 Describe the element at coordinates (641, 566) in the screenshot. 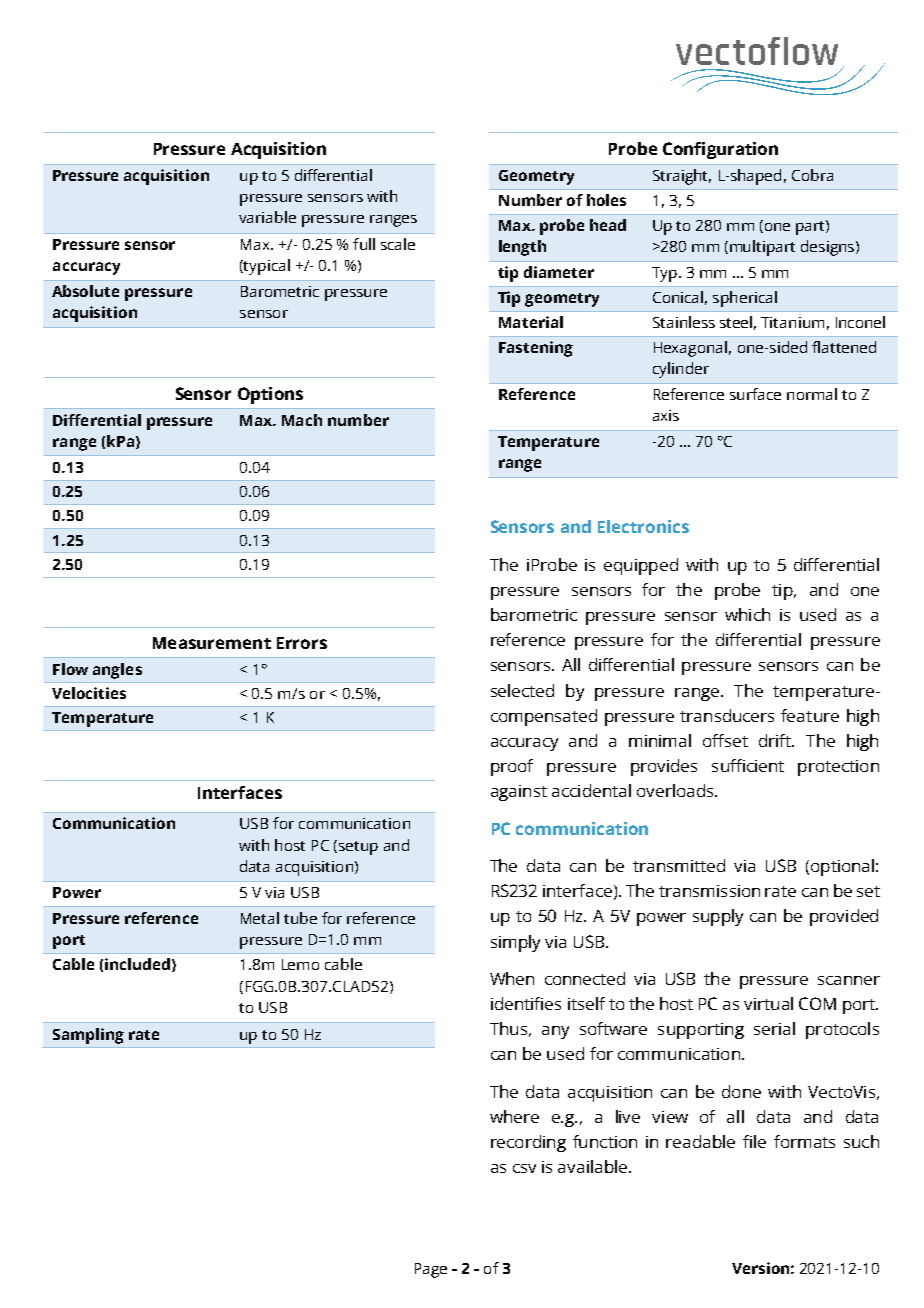

I see `equipped` at that location.
